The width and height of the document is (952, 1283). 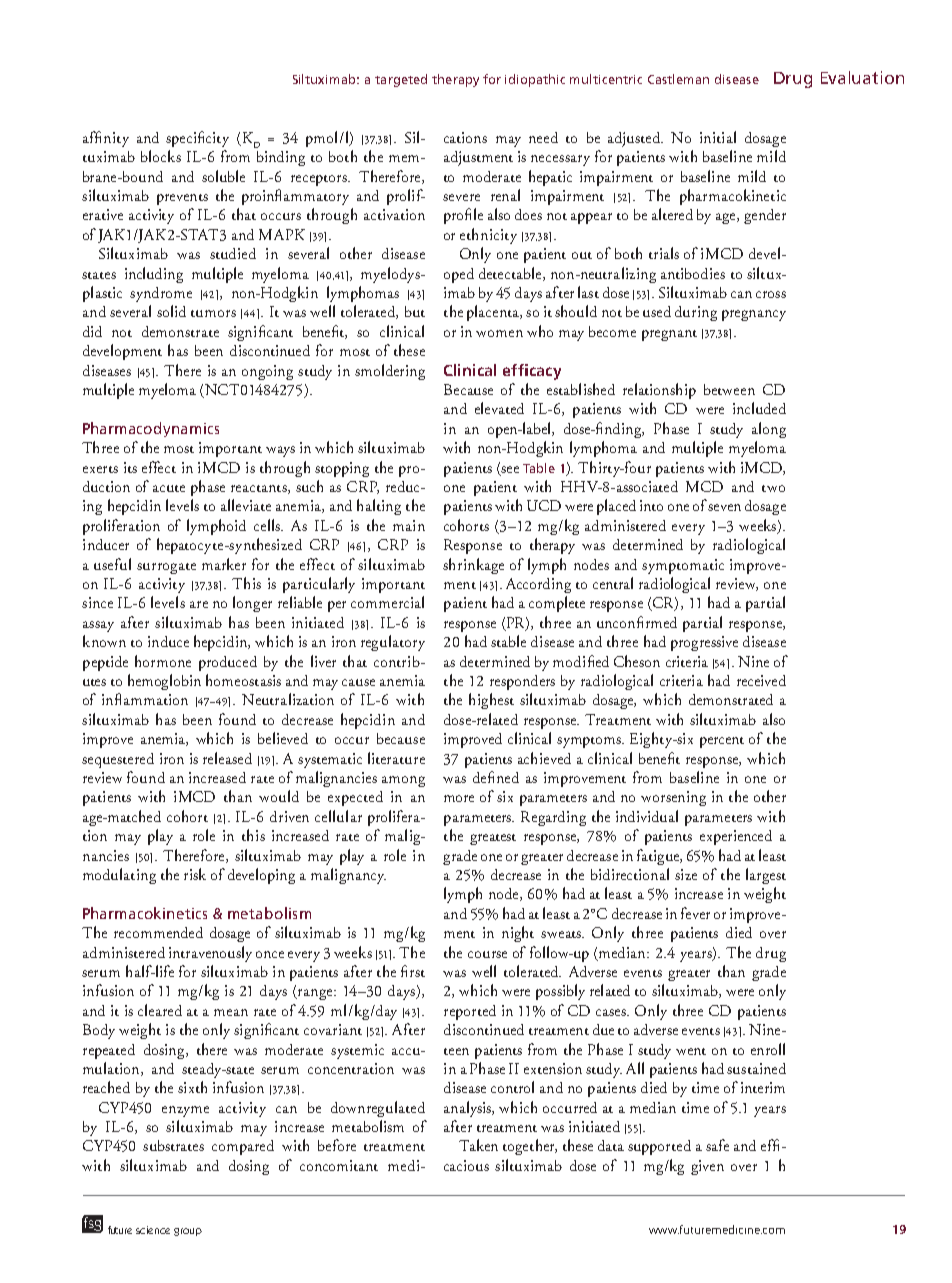 What do you see at coordinates (704, 643) in the document?
I see `progressive` at bounding box center [704, 643].
